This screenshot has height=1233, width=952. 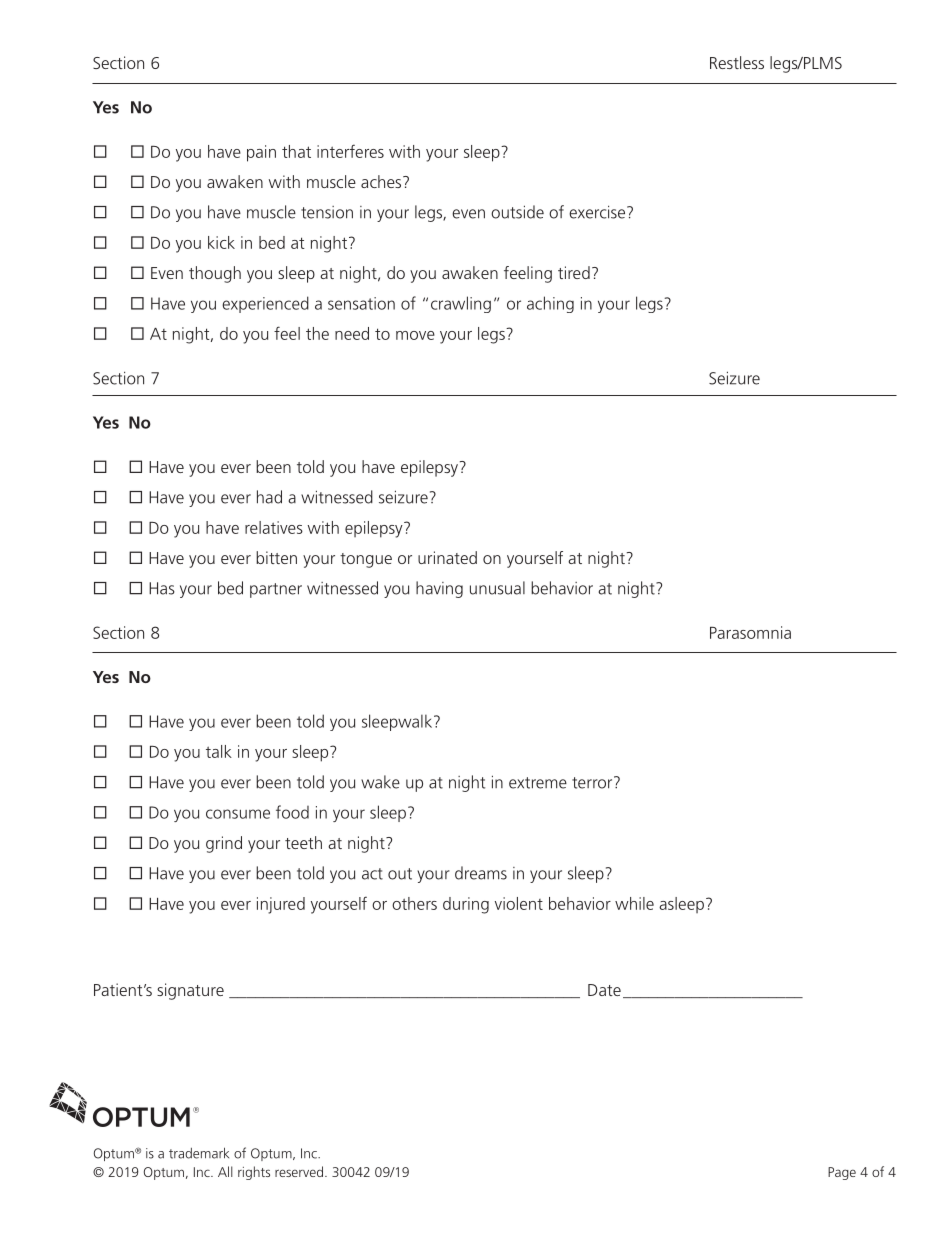 What do you see at coordinates (634, 903) in the screenshot?
I see `while` at bounding box center [634, 903].
